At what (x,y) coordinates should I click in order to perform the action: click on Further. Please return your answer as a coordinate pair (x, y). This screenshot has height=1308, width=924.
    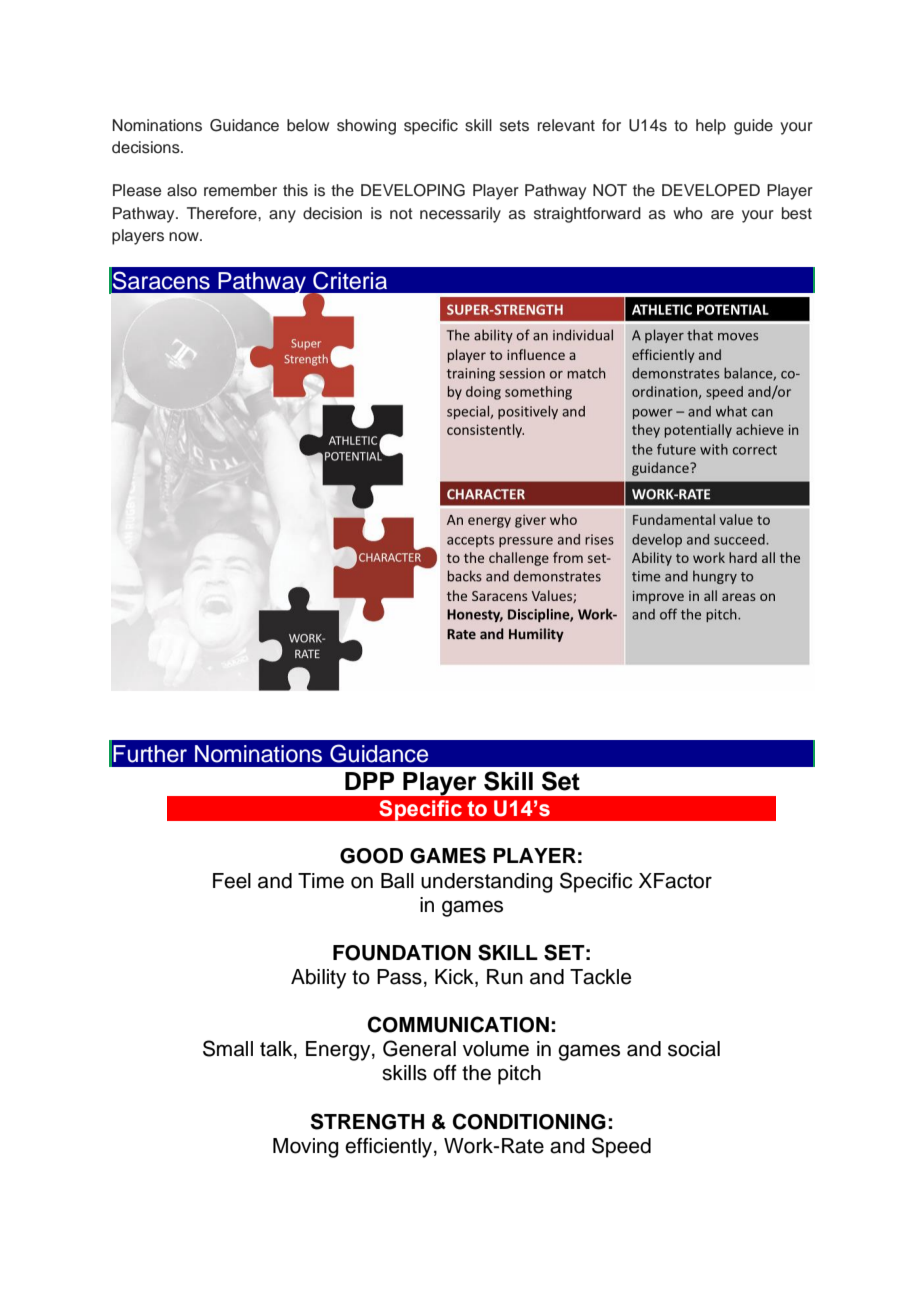
    Looking at the image, I should click on (150, 754).
